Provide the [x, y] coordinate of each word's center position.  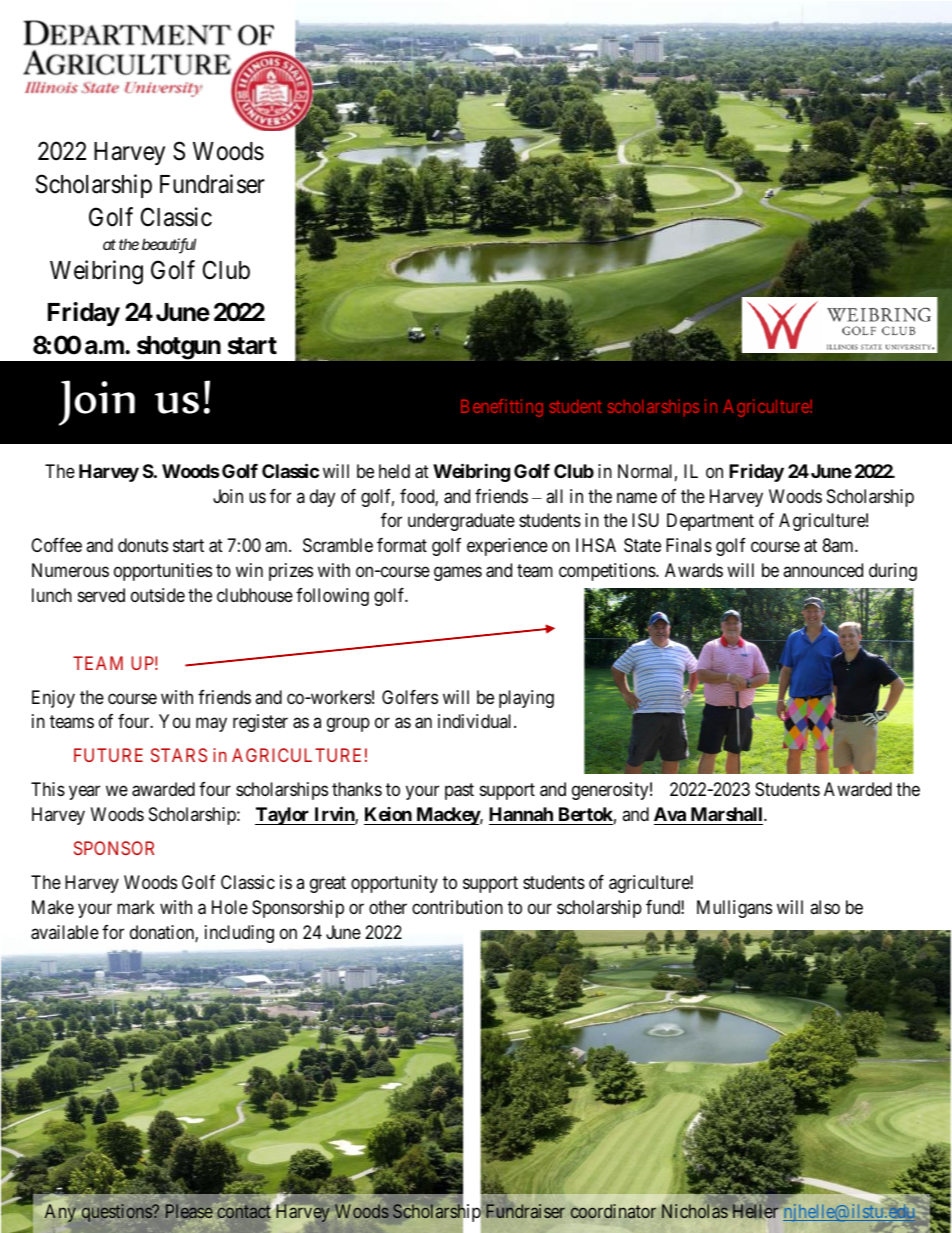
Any [60, 1213]
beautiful [169, 246]
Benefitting [502, 408]
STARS [179, 755]
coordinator [613, 1211]
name [637, 497]
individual [476, 721]
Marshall [728, 814]
